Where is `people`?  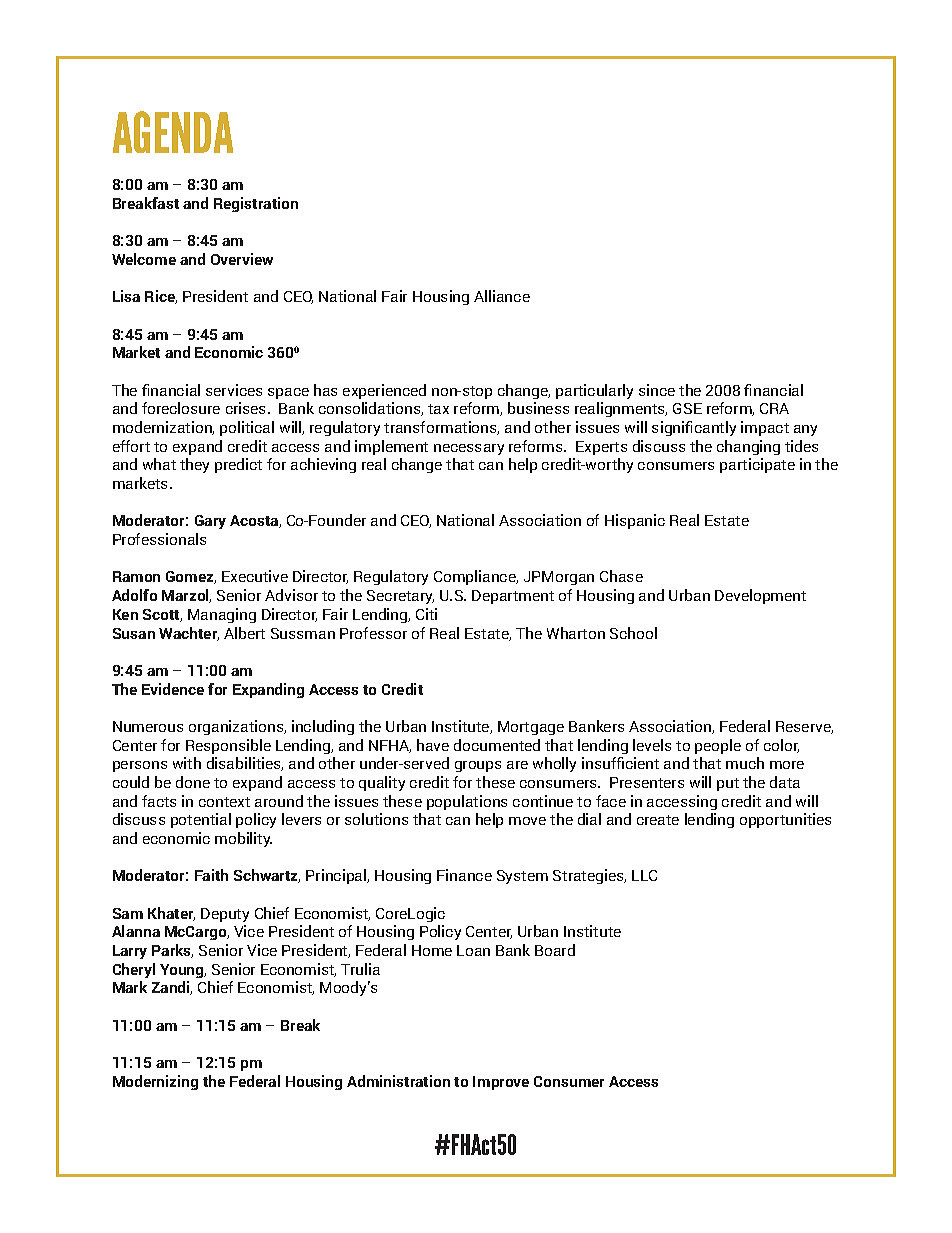
people is located at coordinates (718, 746).
